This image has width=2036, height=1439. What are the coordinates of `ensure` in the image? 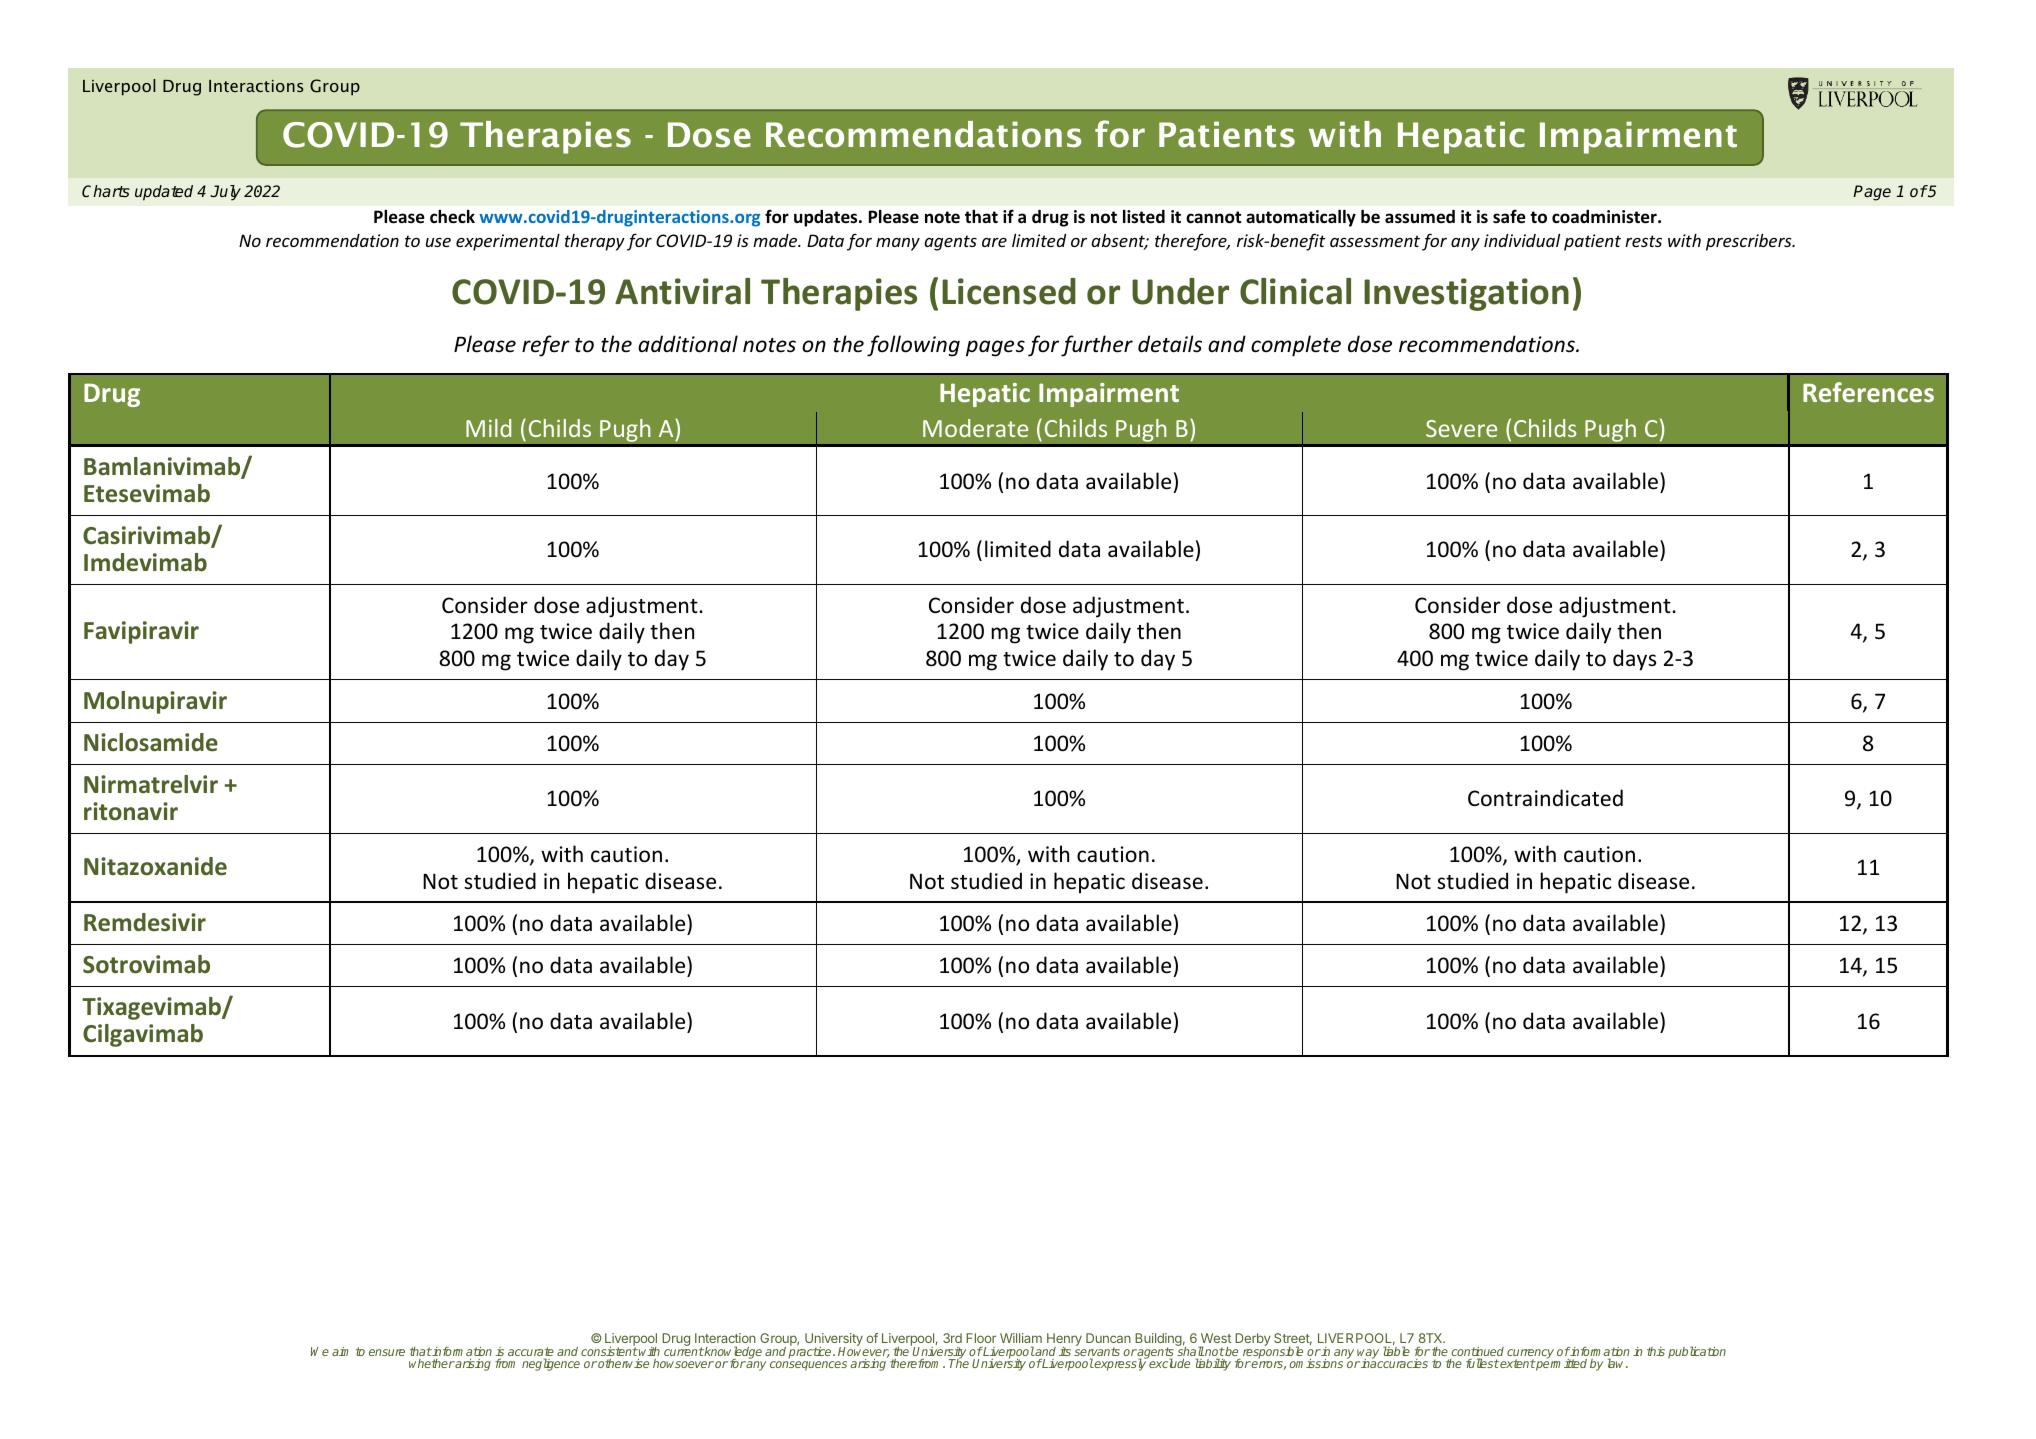 It's located at (387, 1352).
